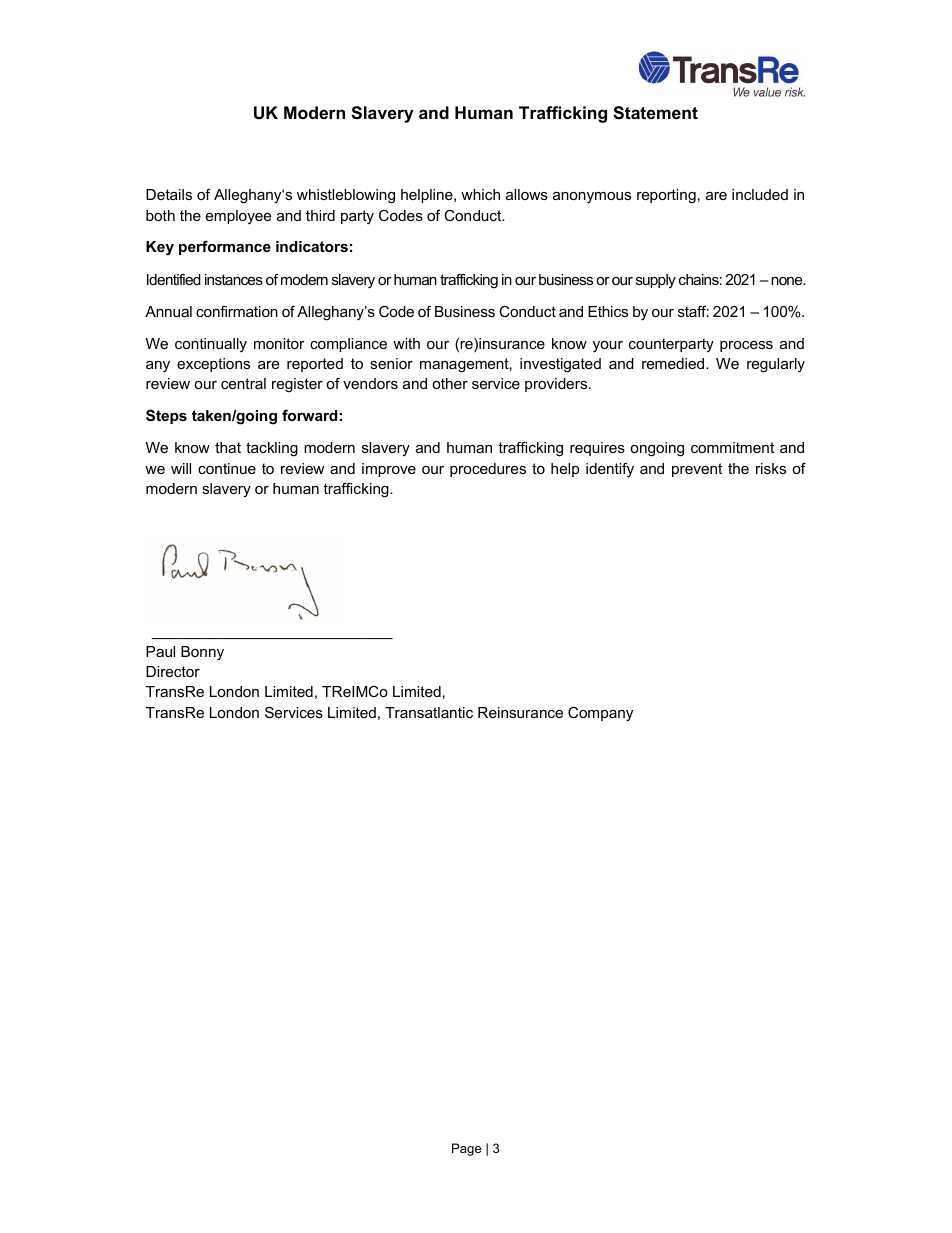  I want to click on Company, so click(600, 714).
